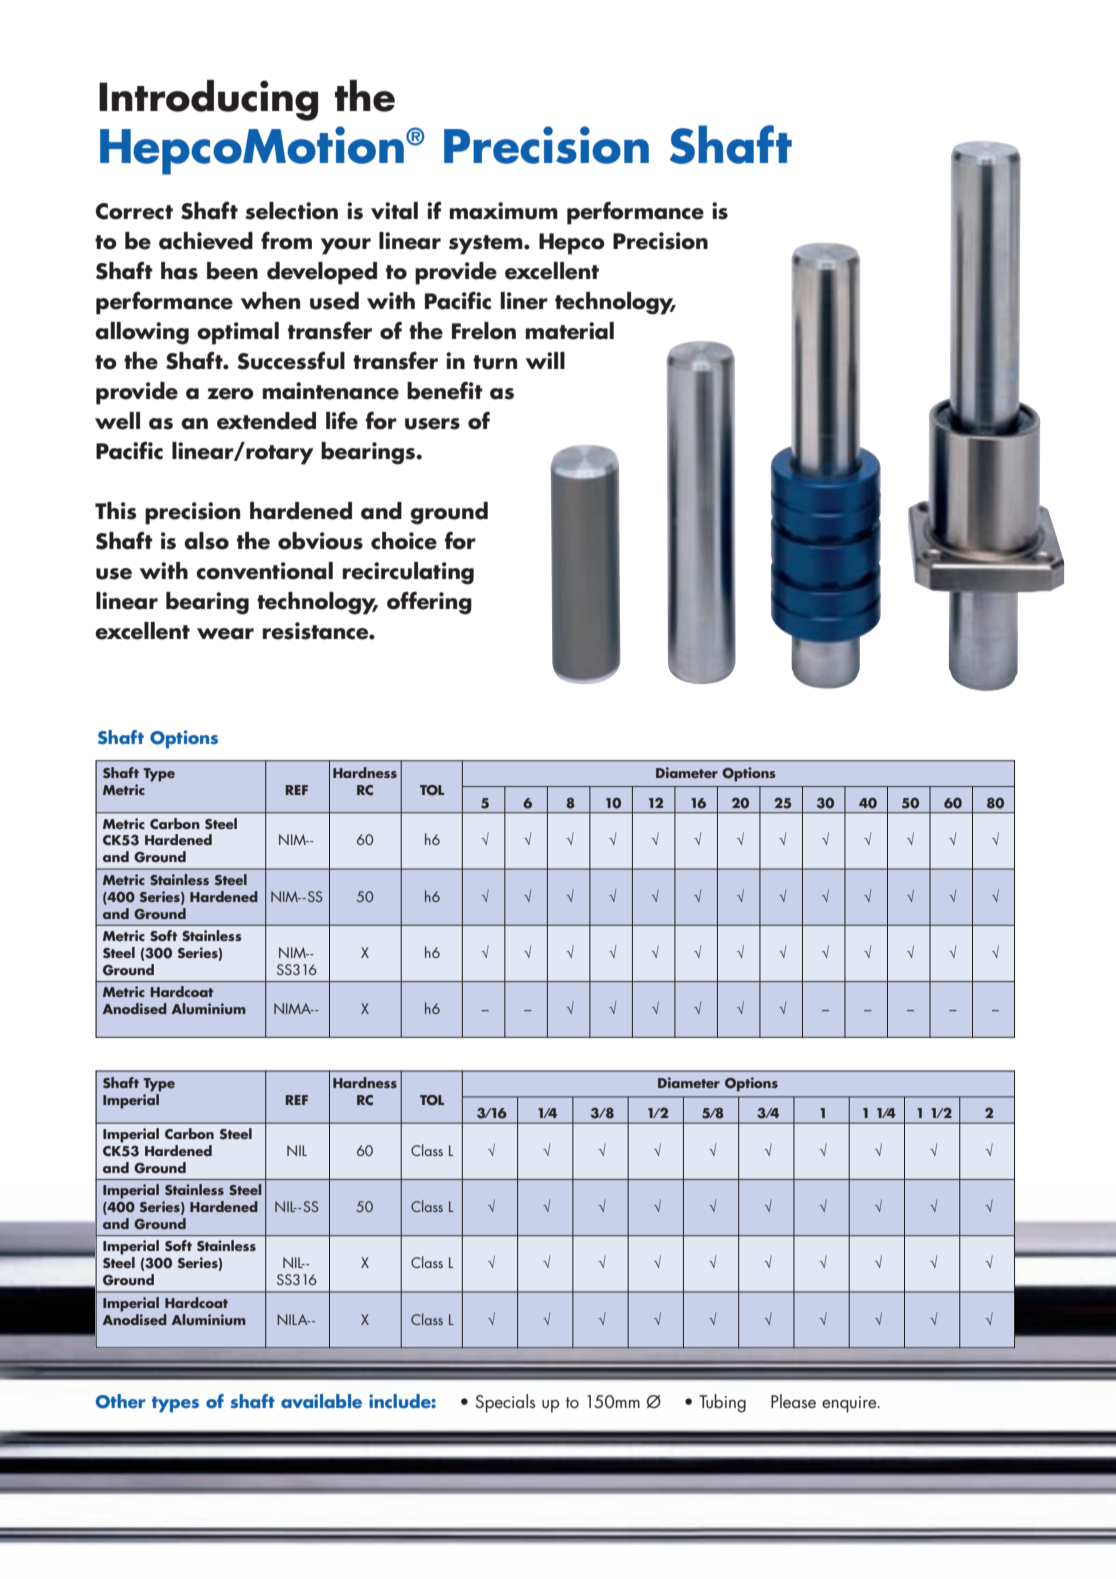 This document has height=1579, width=1116. Describe the element at coordinates (793, 1401) in the document. I see `Please` at that location.
